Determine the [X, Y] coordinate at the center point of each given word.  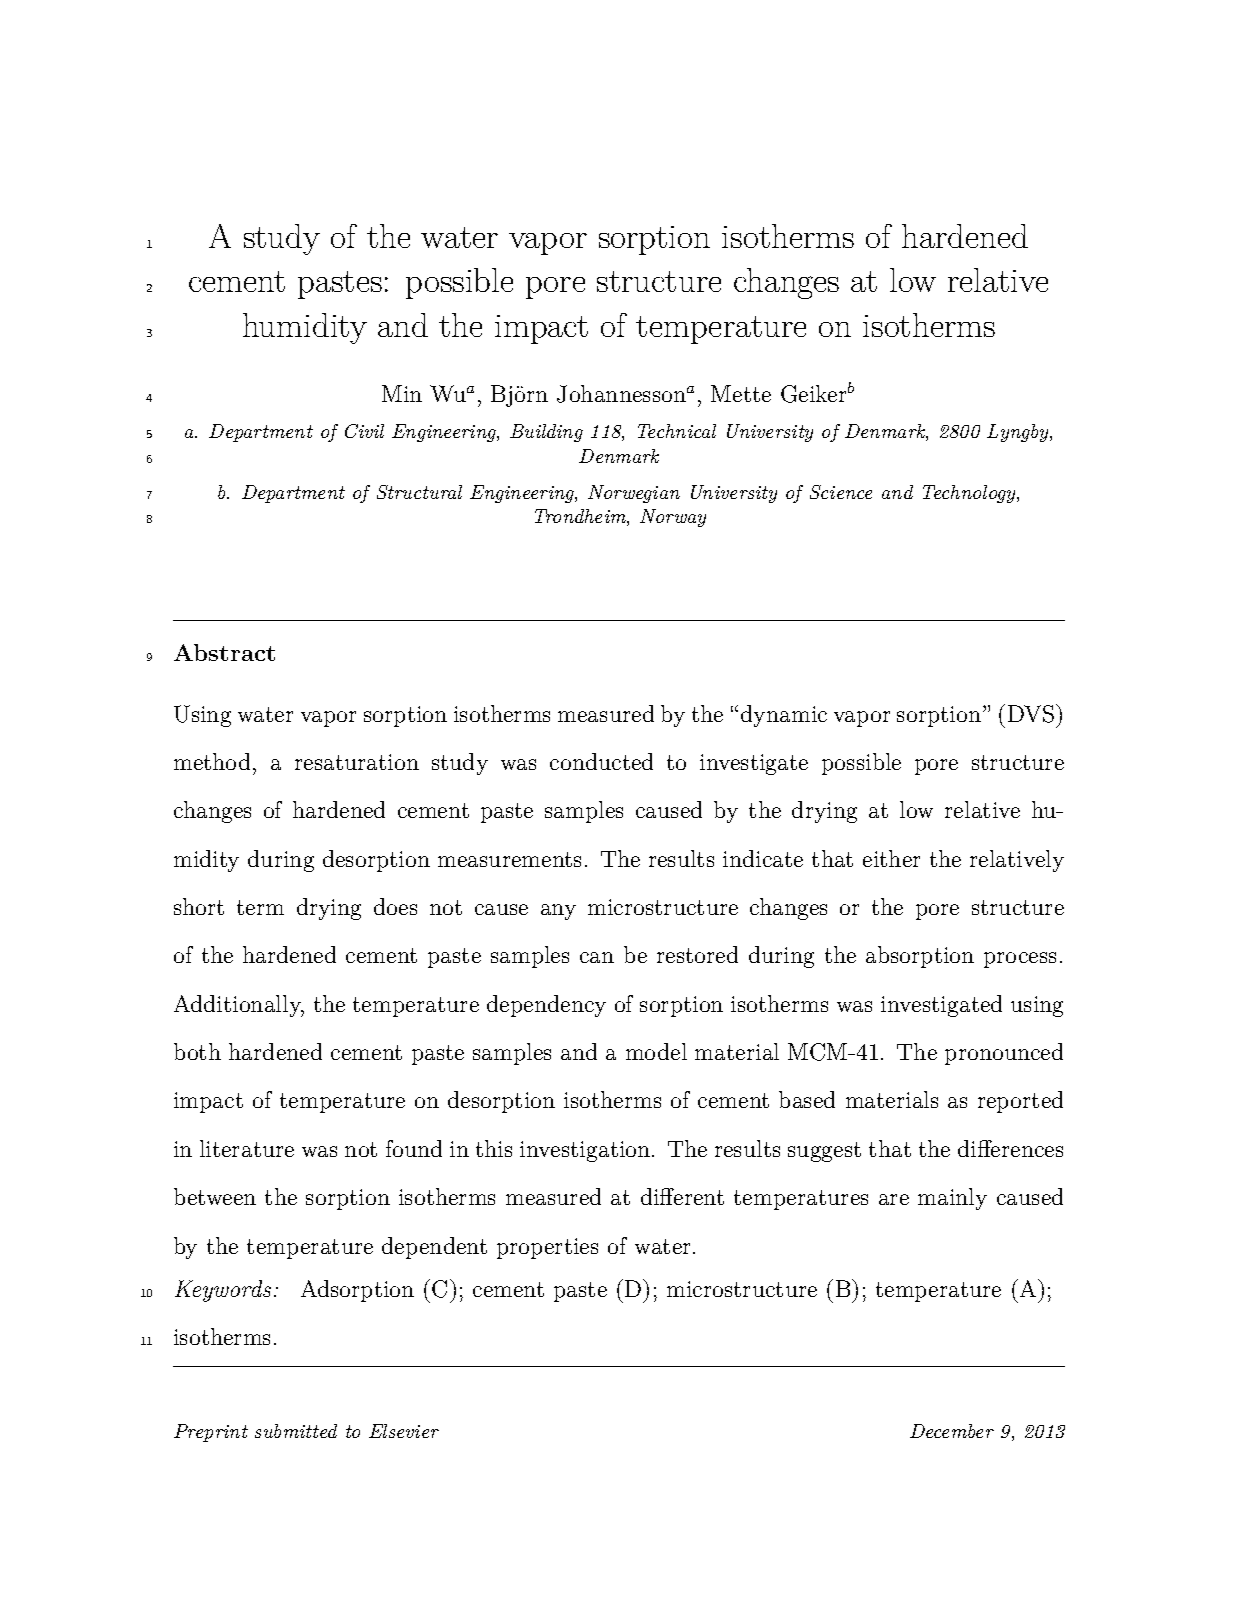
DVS [1031, 714]
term [260, 907]
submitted [296, 1431]
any [558, 912]
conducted [601, 761]
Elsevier [404, 1431]
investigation [585, 1151]
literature [247, 1148]
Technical [677, 431]
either [891, 858]
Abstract [224, 652]
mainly [952, 1199]
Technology [970, 494]
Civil [364, 431]
